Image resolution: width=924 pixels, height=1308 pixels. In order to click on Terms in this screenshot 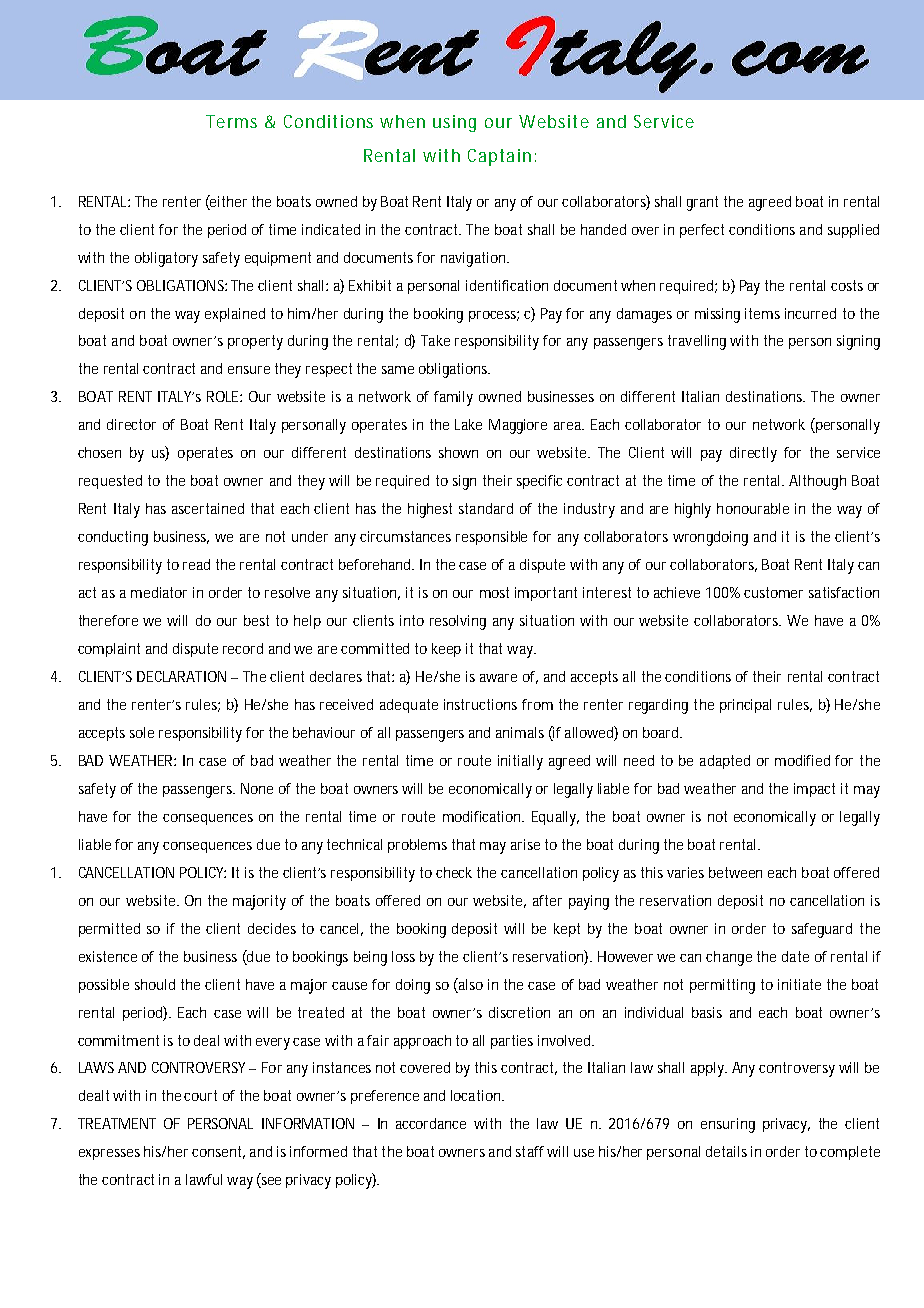, I will do `click(231, 121)`.
